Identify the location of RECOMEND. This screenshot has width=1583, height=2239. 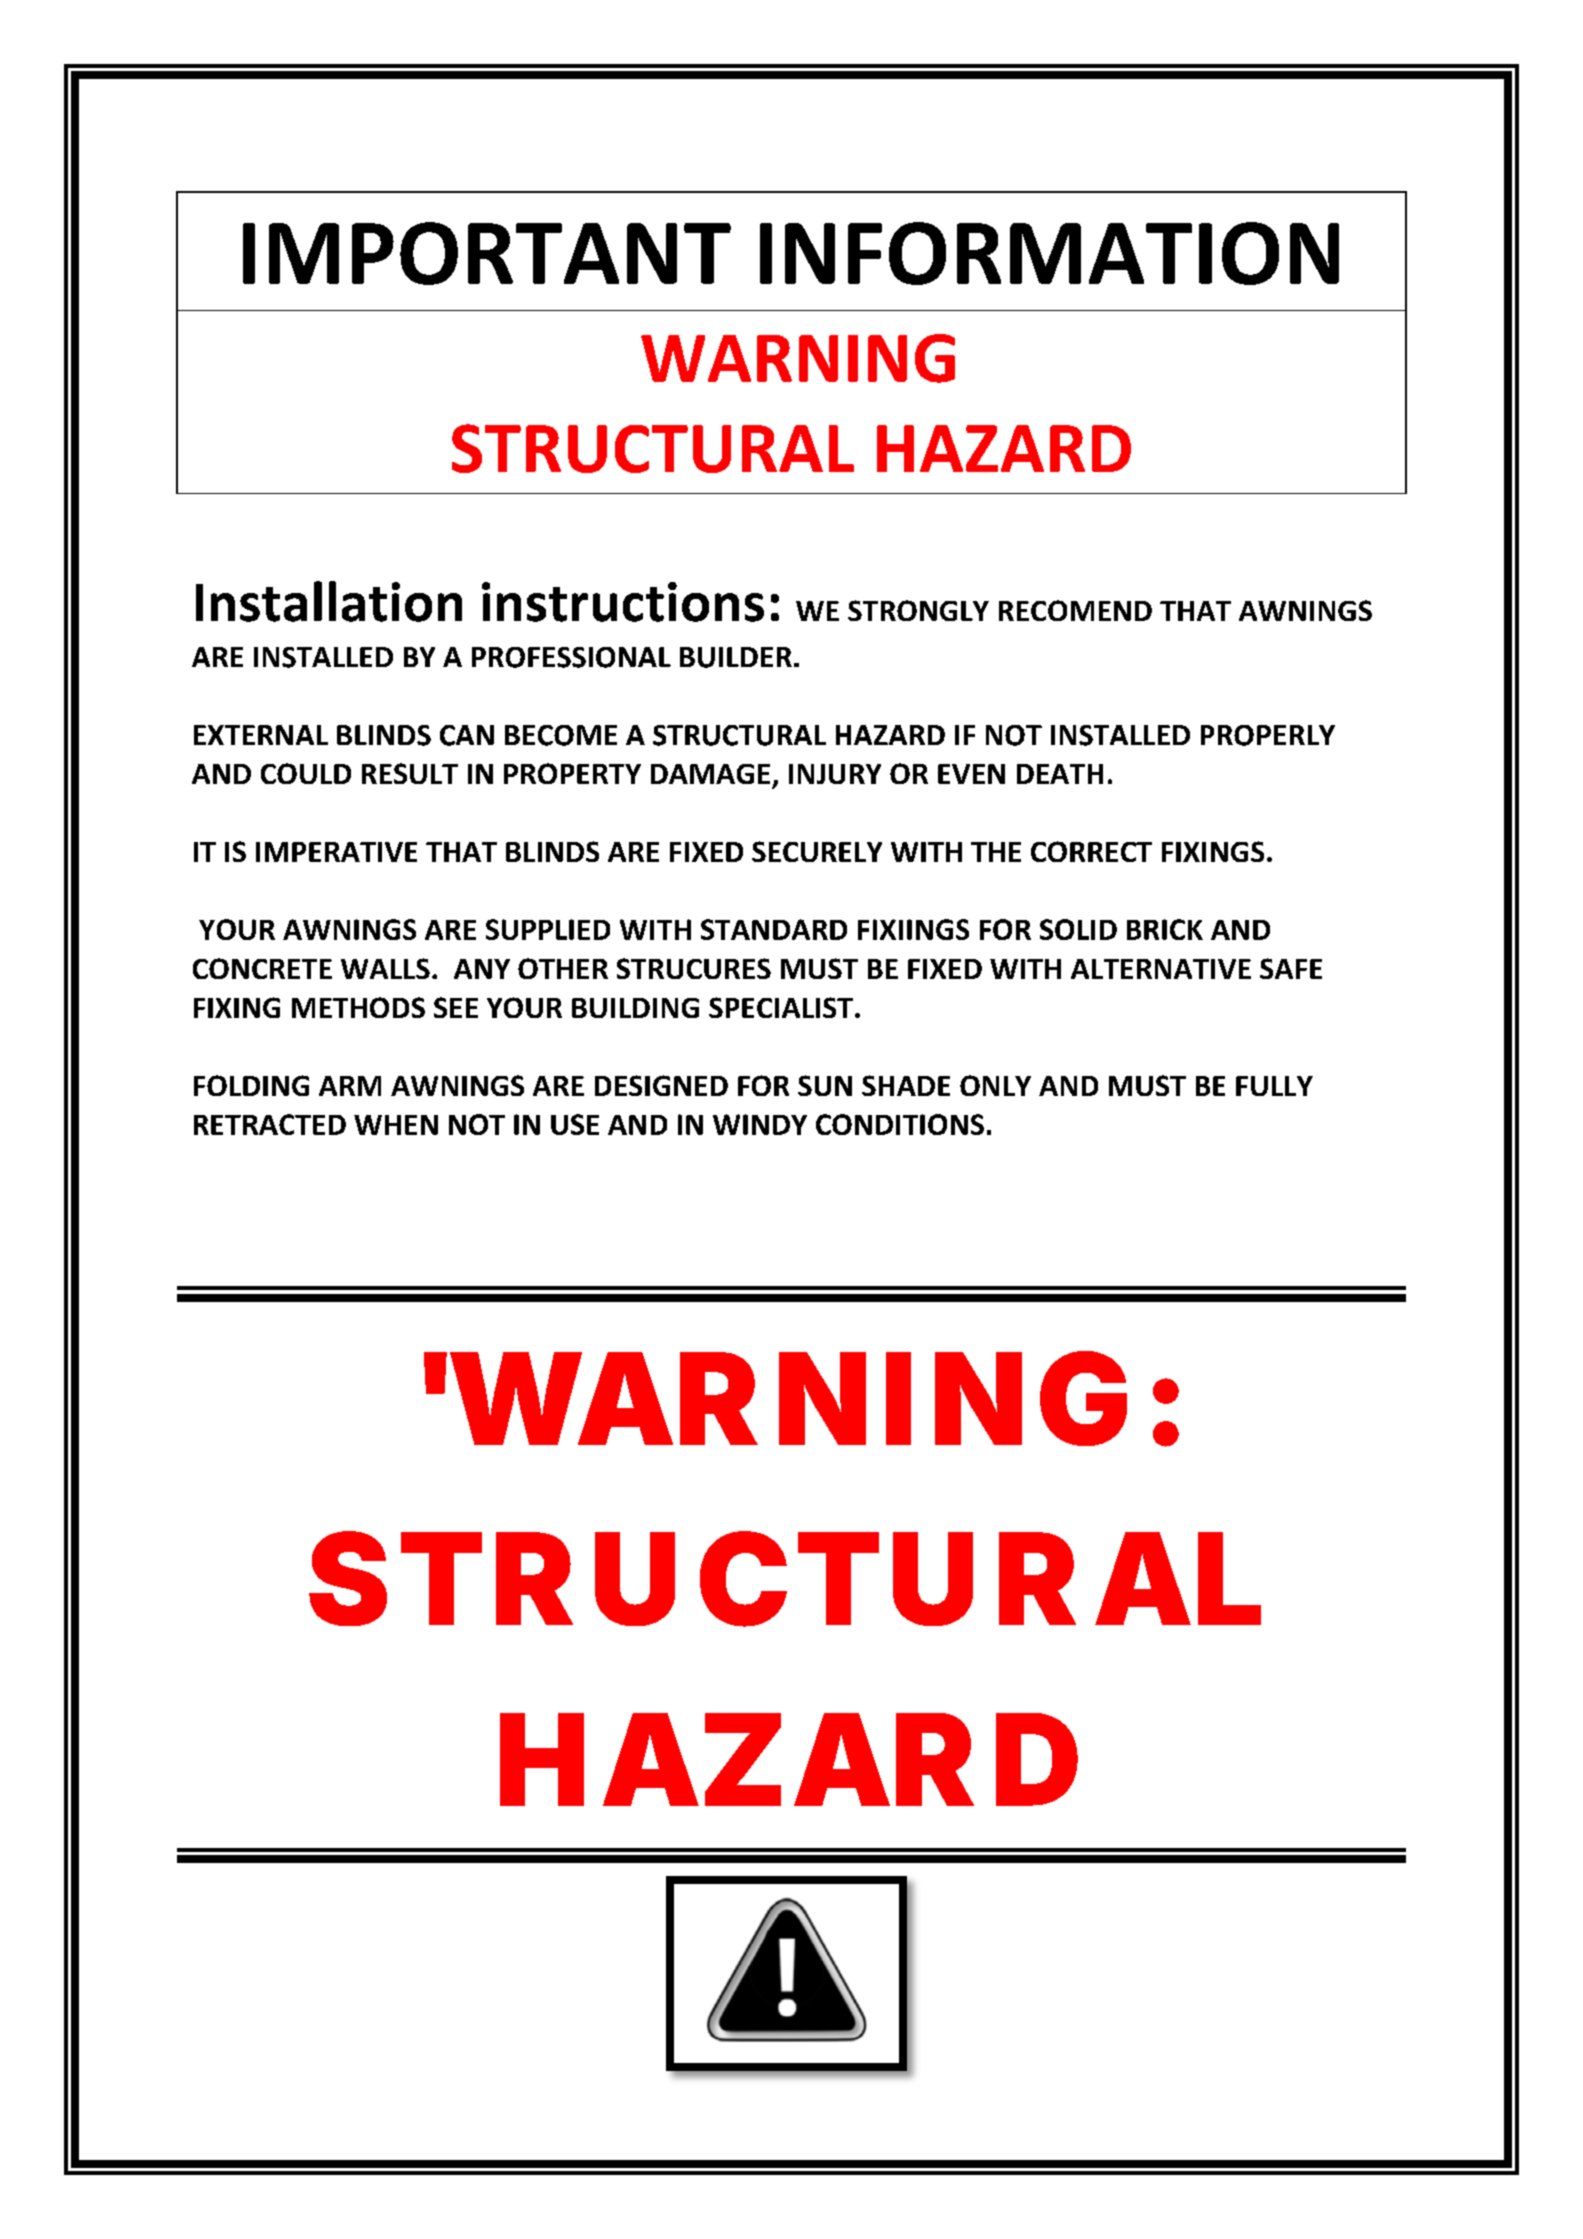
(1075, 610).
